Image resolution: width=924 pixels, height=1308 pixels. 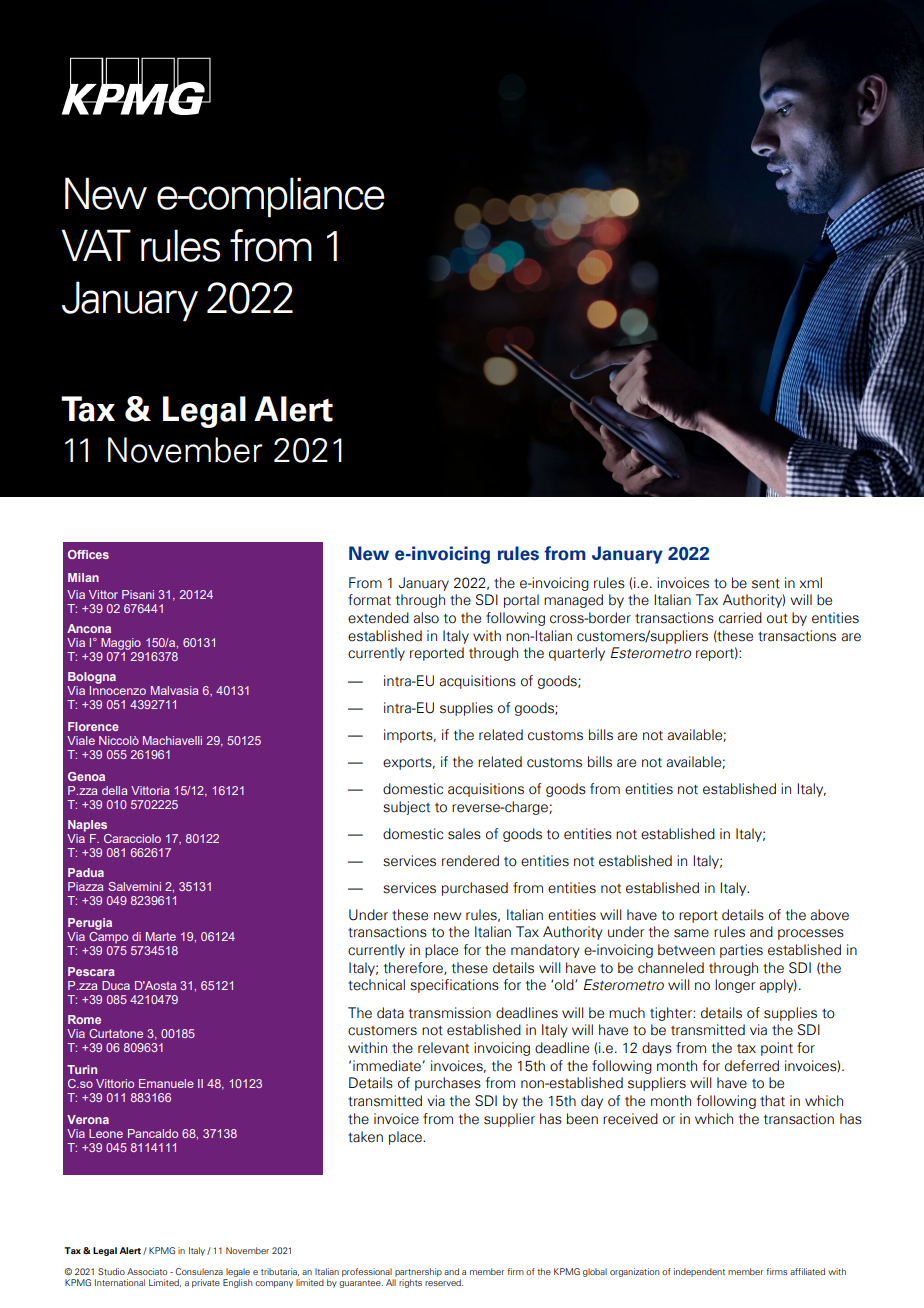 What do you see at coordinates (206, 1283) in the image?
I see `private` at bounding box center [206, 1283].
